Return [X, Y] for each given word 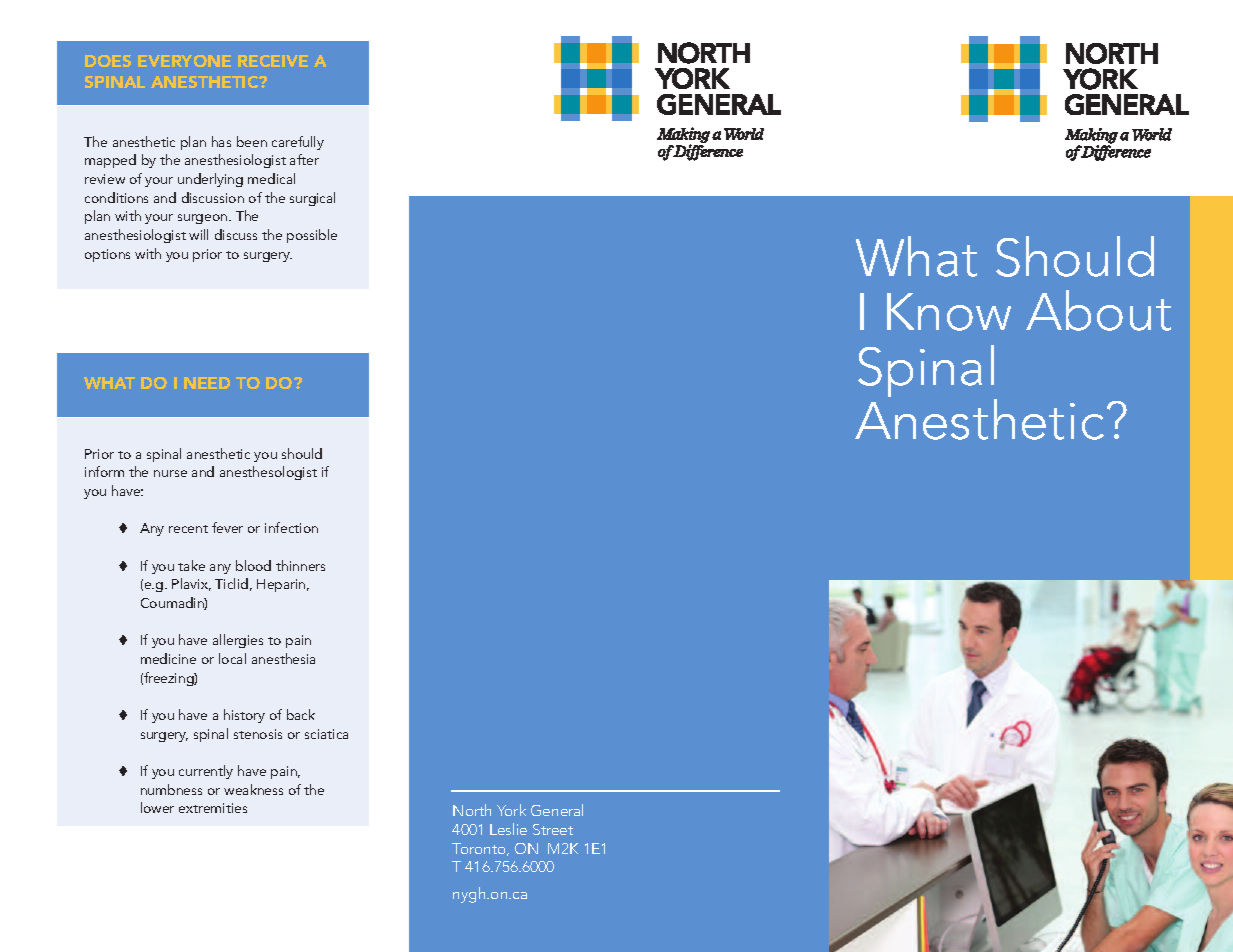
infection [291, 527]
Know [949, 312]
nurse [170, 473]
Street [553, 829]
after [304, 159]
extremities [213, 808]
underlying [210, 180]
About [1098, 310]
